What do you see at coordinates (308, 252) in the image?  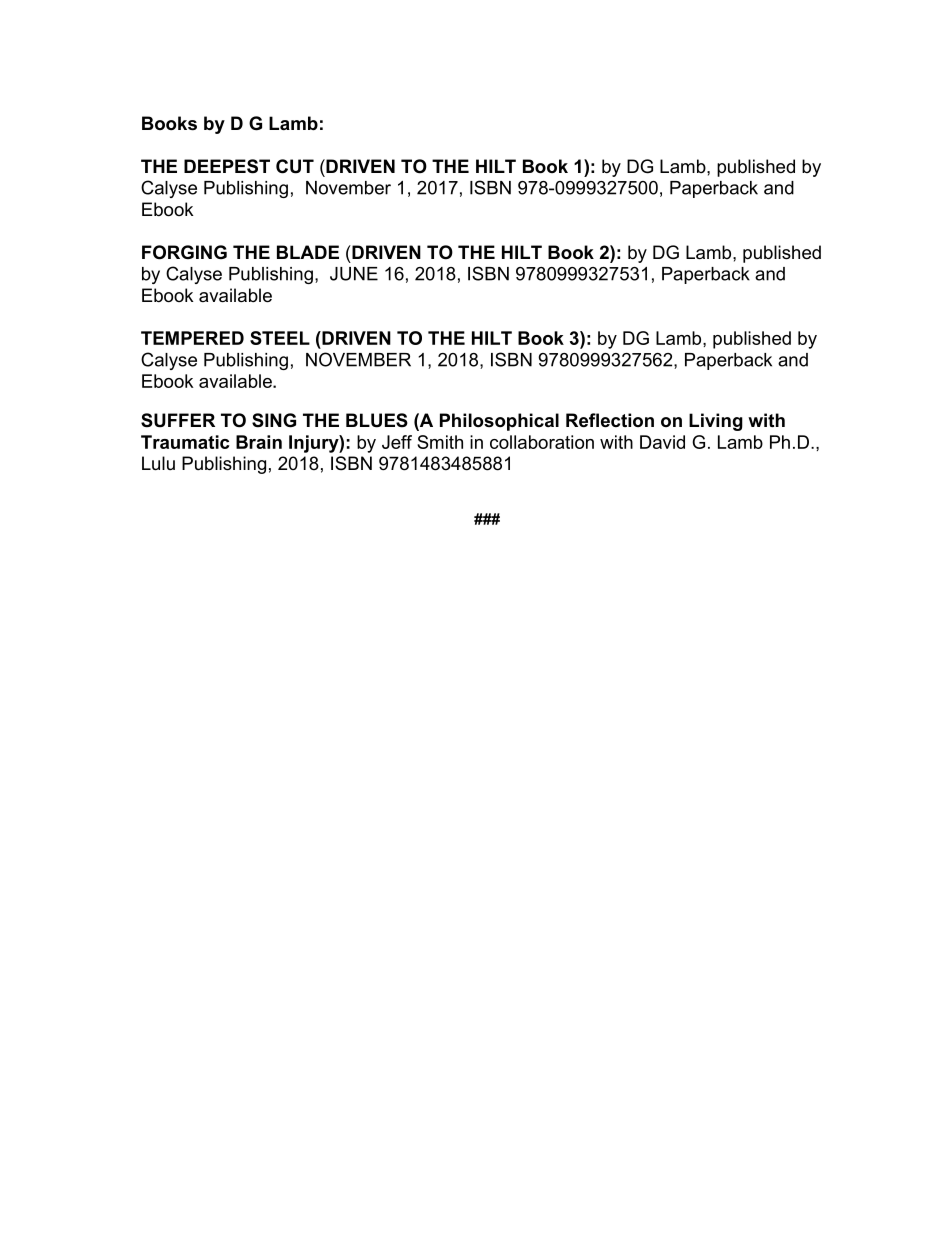 I see `BLADE` at bounding box center [308, 252].
